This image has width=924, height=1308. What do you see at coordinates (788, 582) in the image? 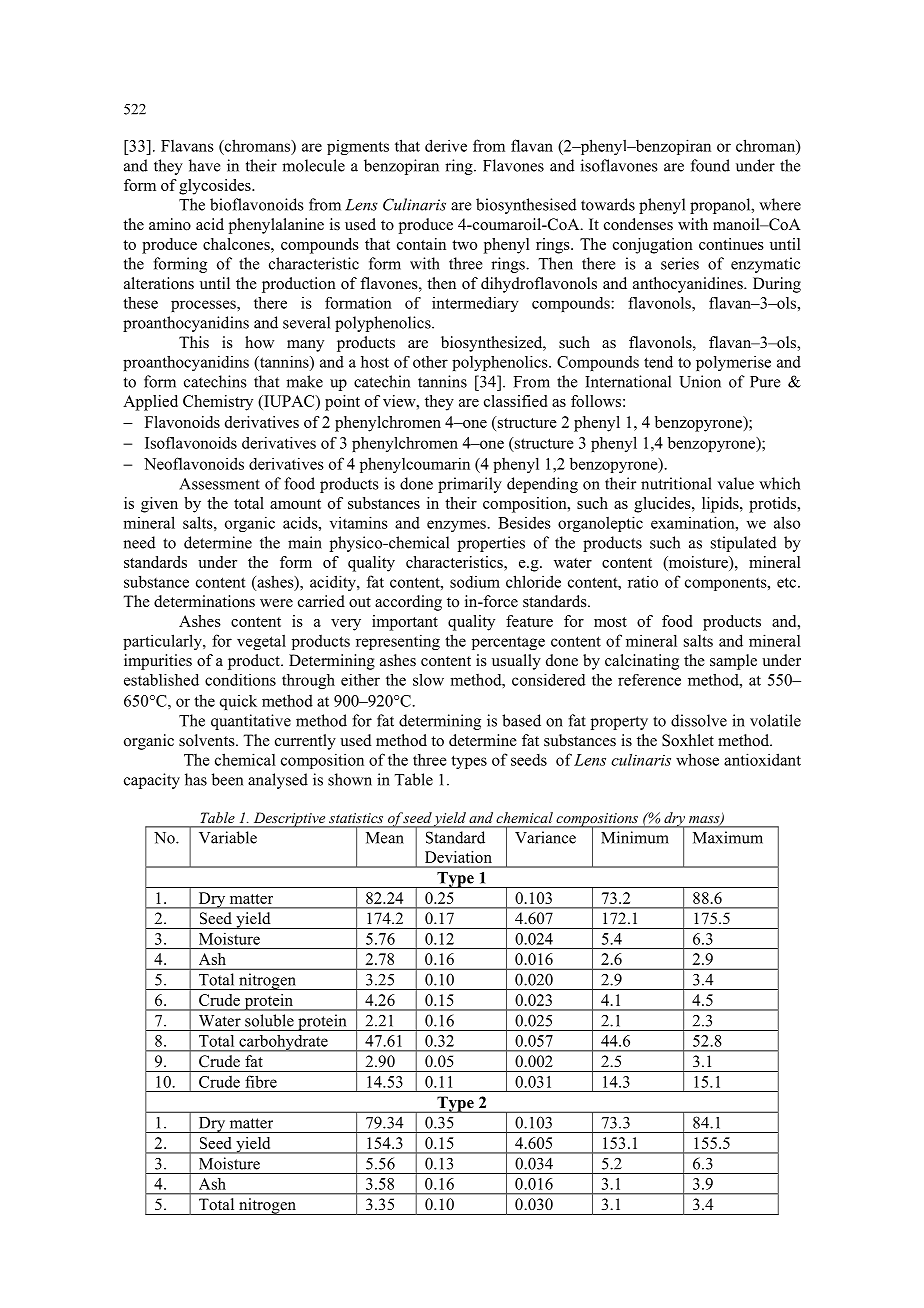
I see `etc` at bounding box center [788, 582].
